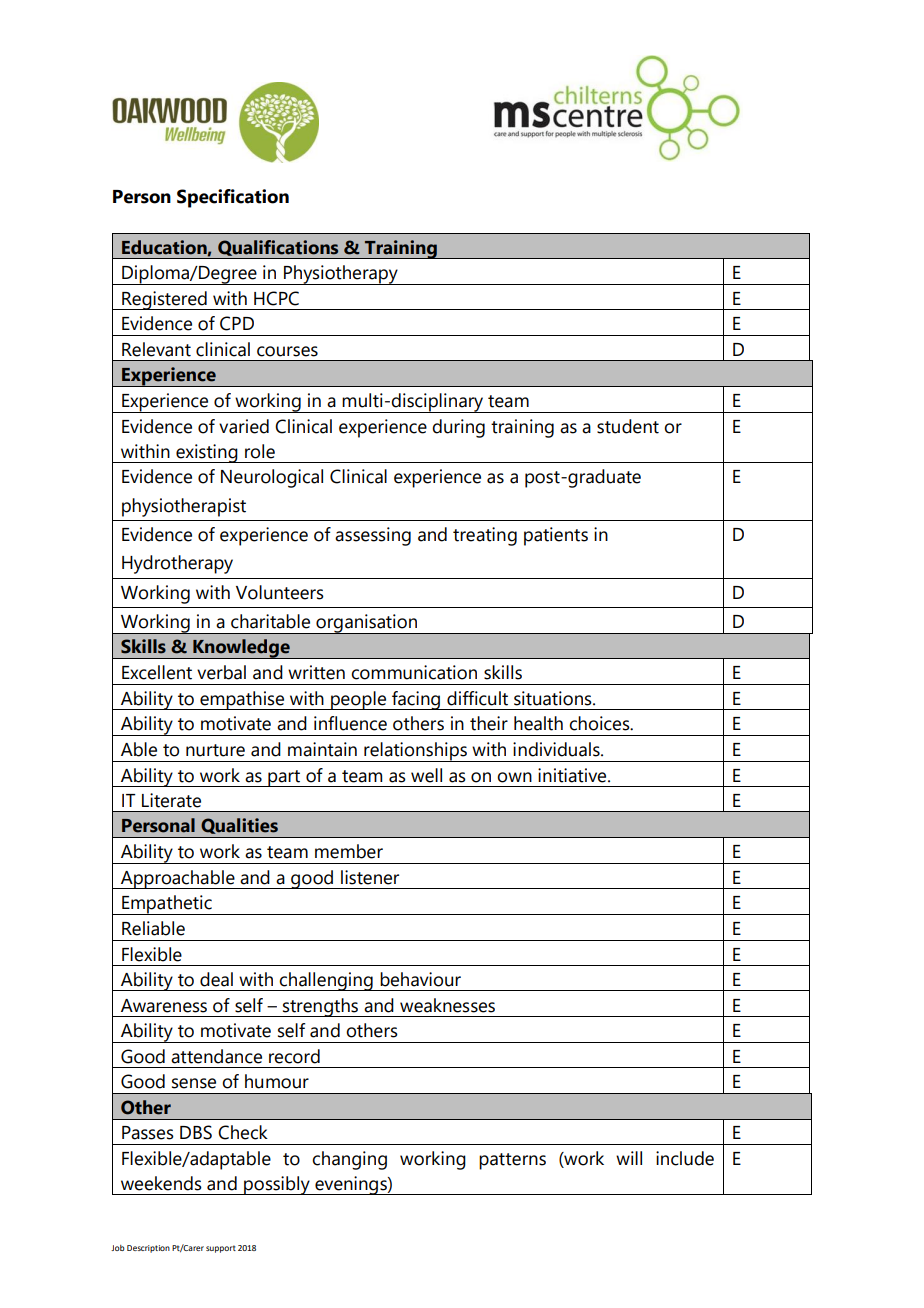  What do you see at coordinates (628, 426) in the document?
I see `student` at bounding box center [628, 426].
